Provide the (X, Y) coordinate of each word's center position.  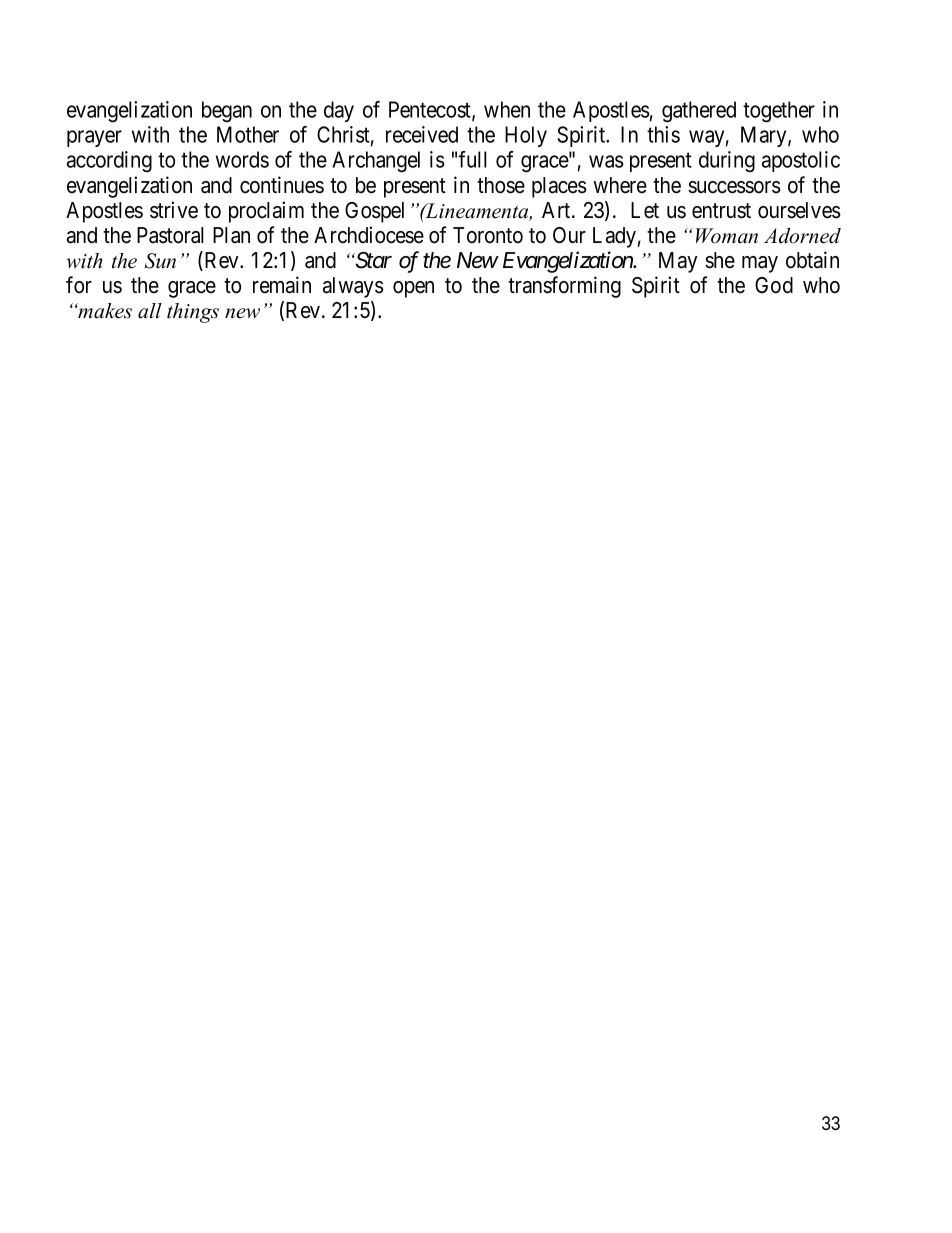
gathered (699, 112)
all (150, 311)
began (227, 111)
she (720, 260)
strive (174, 210)
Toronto (488, 235)
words (242, 159)
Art (557, 210)
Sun (160, 261)
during (727, 161)
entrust (721, 211)
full (472, 159)
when (507, 109)
